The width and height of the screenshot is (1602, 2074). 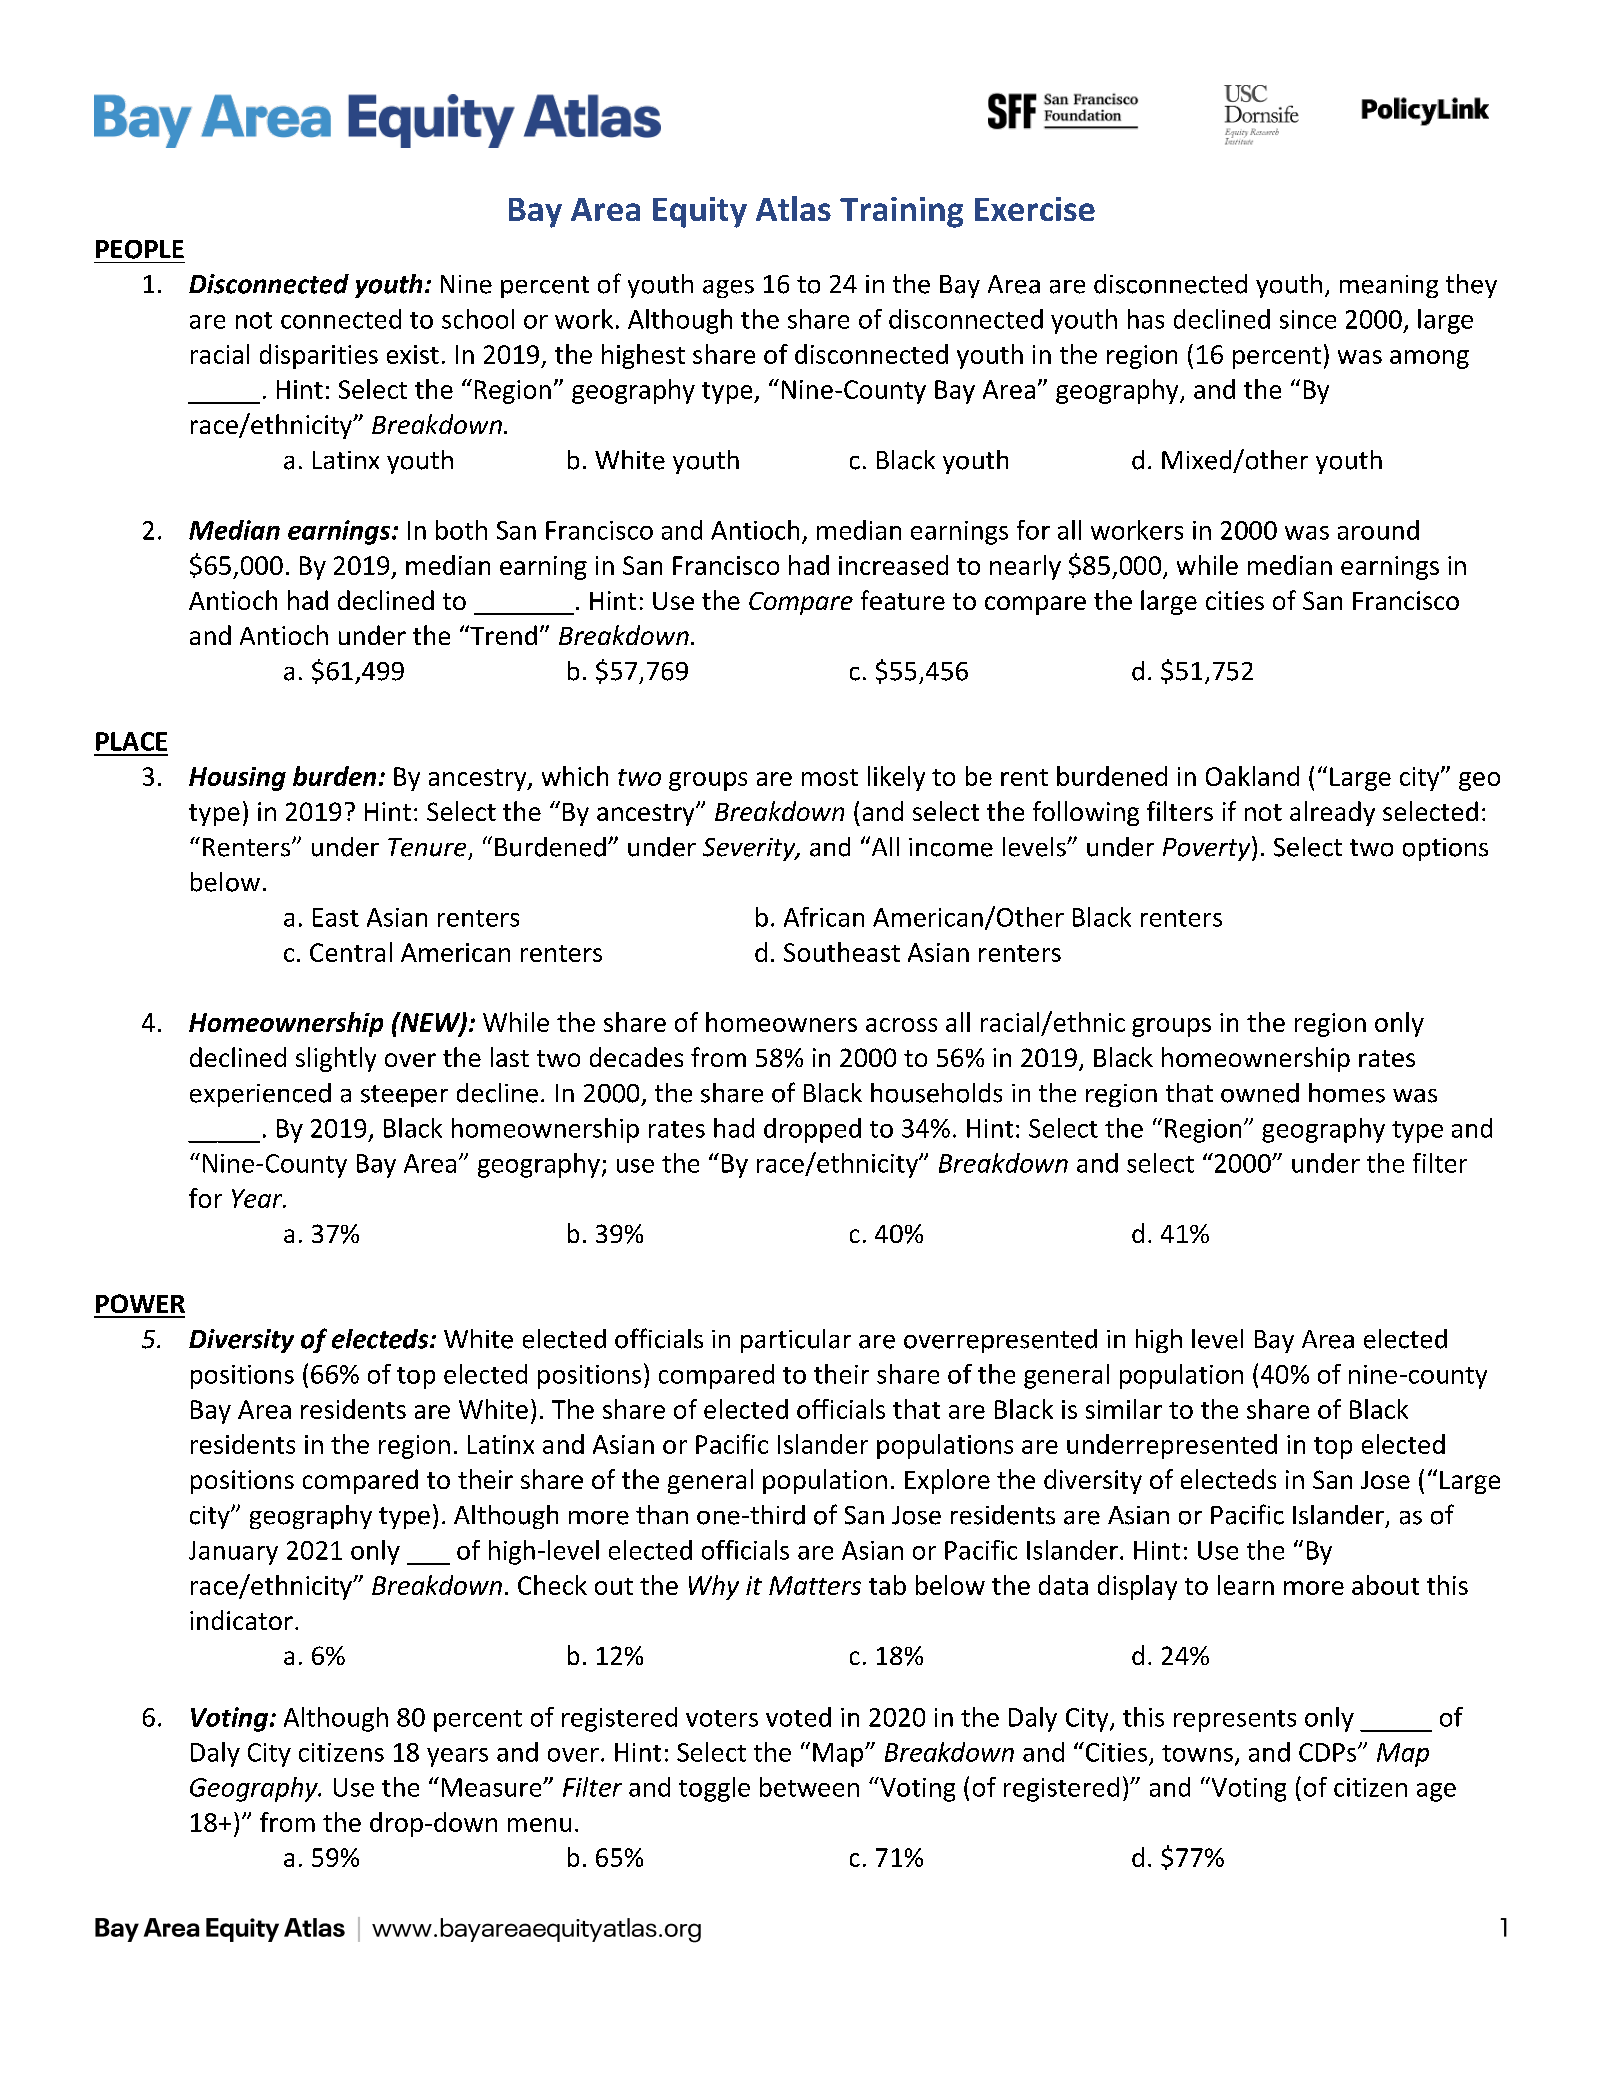 What do you see at coordinates (793, 208) in the screenshot?
I see `Atlas` at bounding box center [793, 208].
